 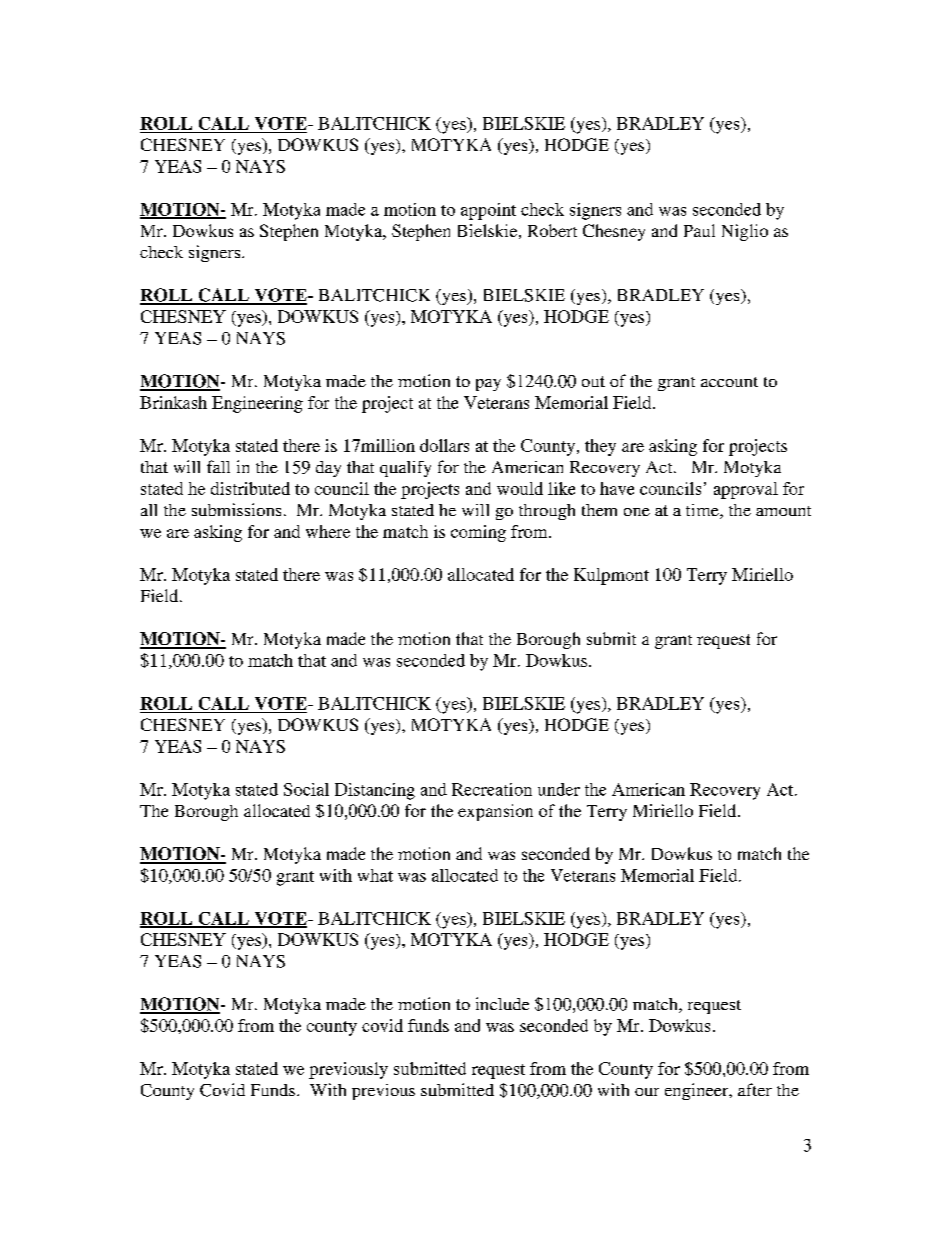 I want to click on after, so click(x=755, y=1089).
